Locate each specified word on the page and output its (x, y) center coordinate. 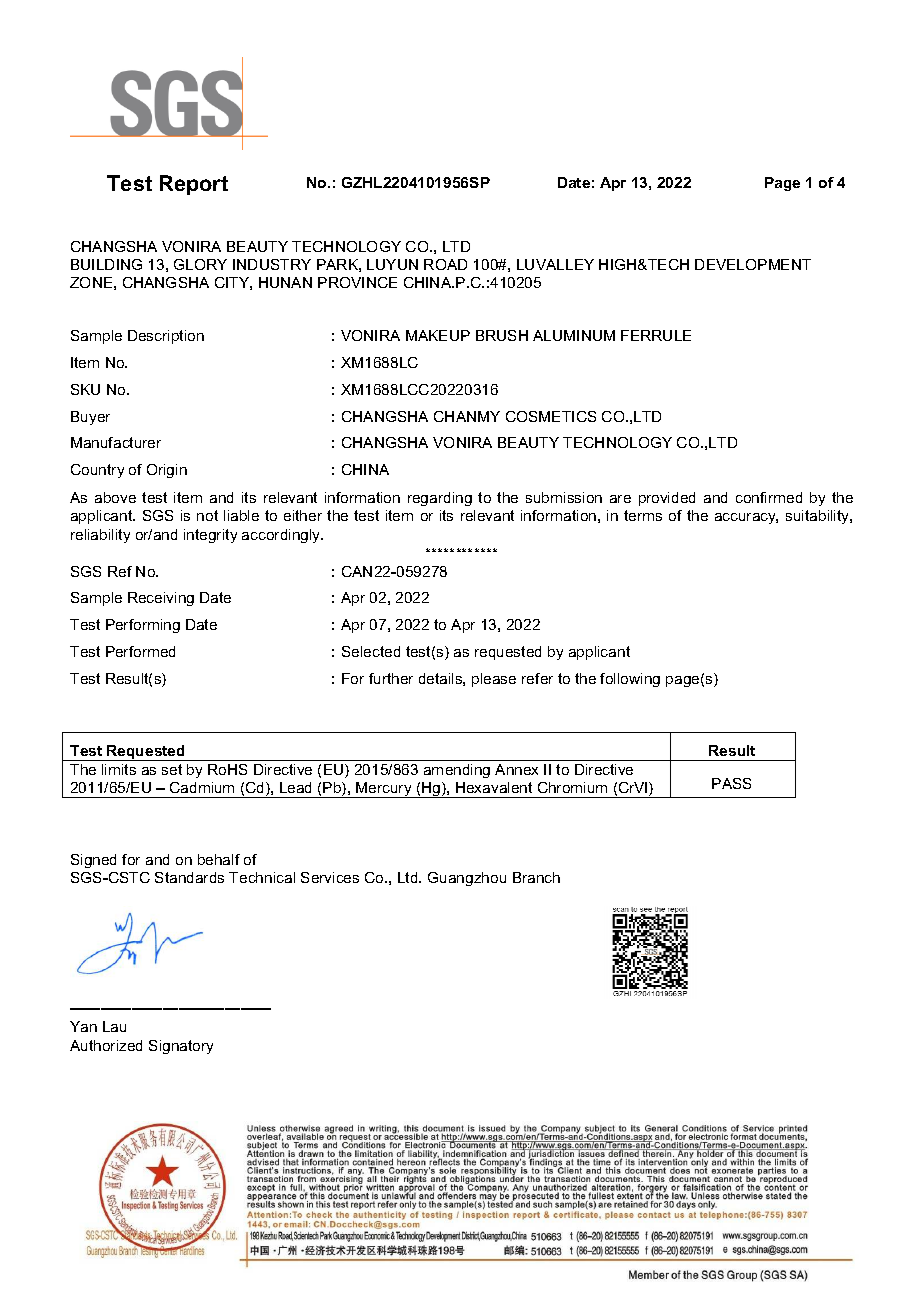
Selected (371, 651)
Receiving (161, 599)
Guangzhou (467, 879)
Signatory (181, 1047)
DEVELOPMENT (753, 264)
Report (194, 185)
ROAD (445, 264)
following (630, 680)
